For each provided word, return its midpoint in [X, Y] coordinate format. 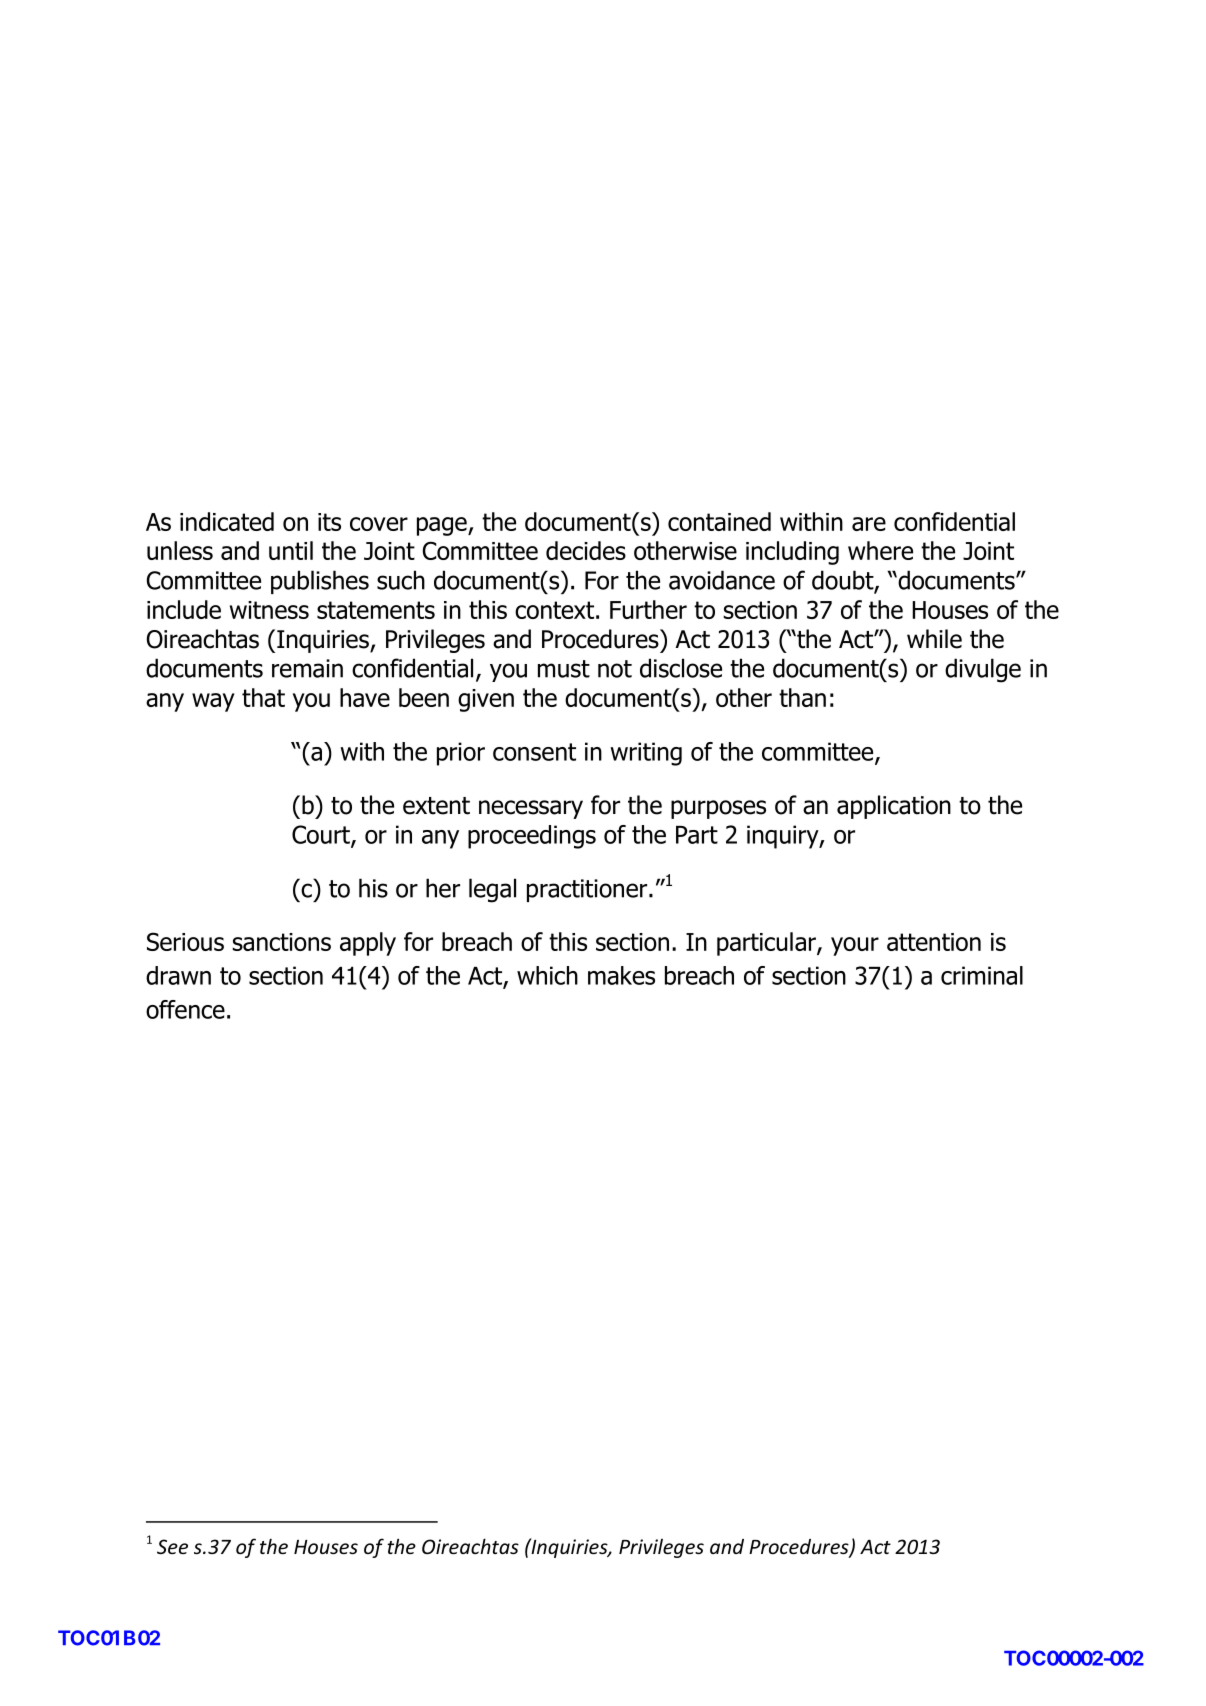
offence [185, 1009]
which [547, 975]
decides [586, 550]
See [172, 1546]
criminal [982, 975]
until [291, 550]
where [880, 550]
